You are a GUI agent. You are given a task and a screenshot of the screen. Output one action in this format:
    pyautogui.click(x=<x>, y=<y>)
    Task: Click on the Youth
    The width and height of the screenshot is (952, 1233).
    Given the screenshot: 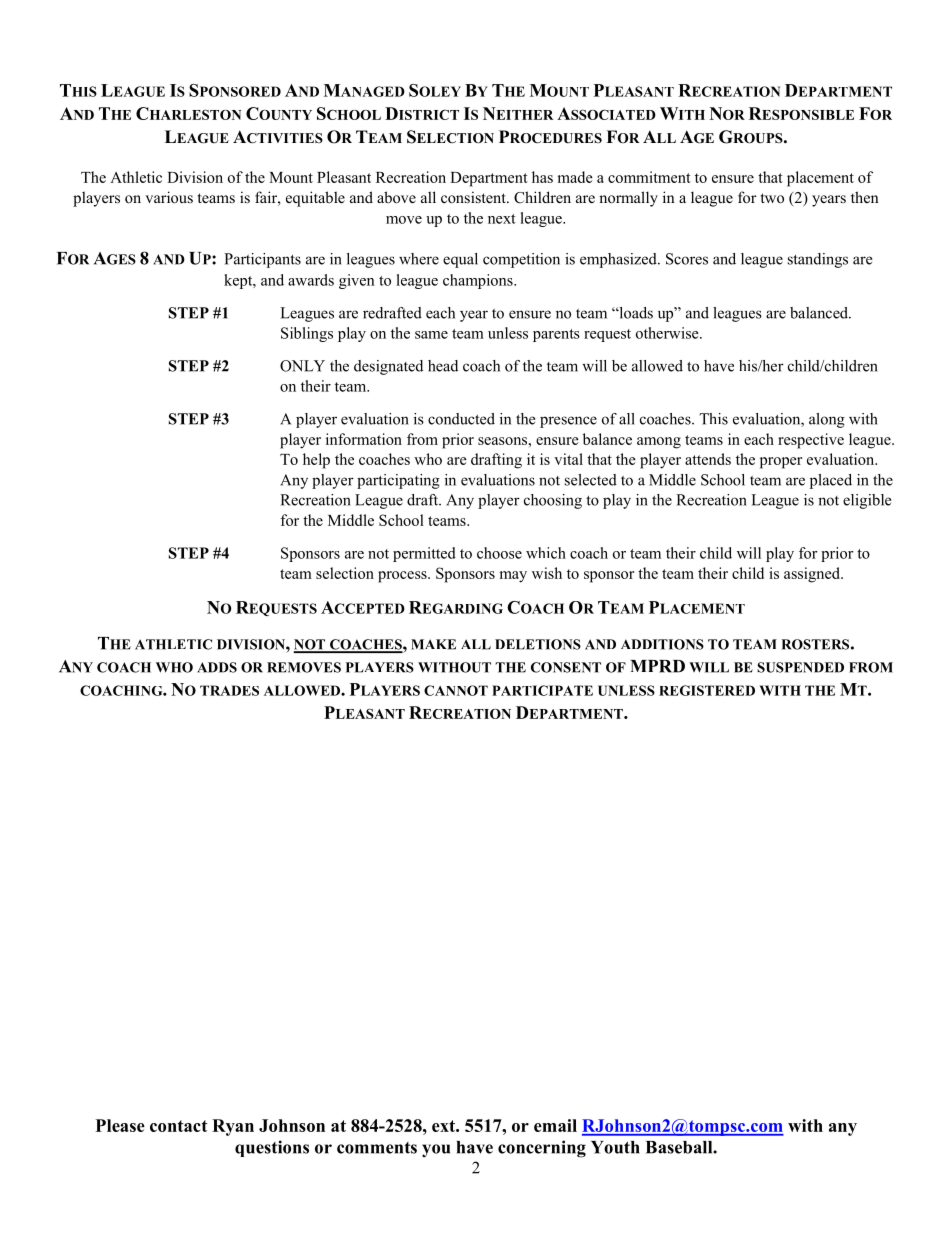 What is the action you would take?
    pyautogui.click(x=615, y=1147)
